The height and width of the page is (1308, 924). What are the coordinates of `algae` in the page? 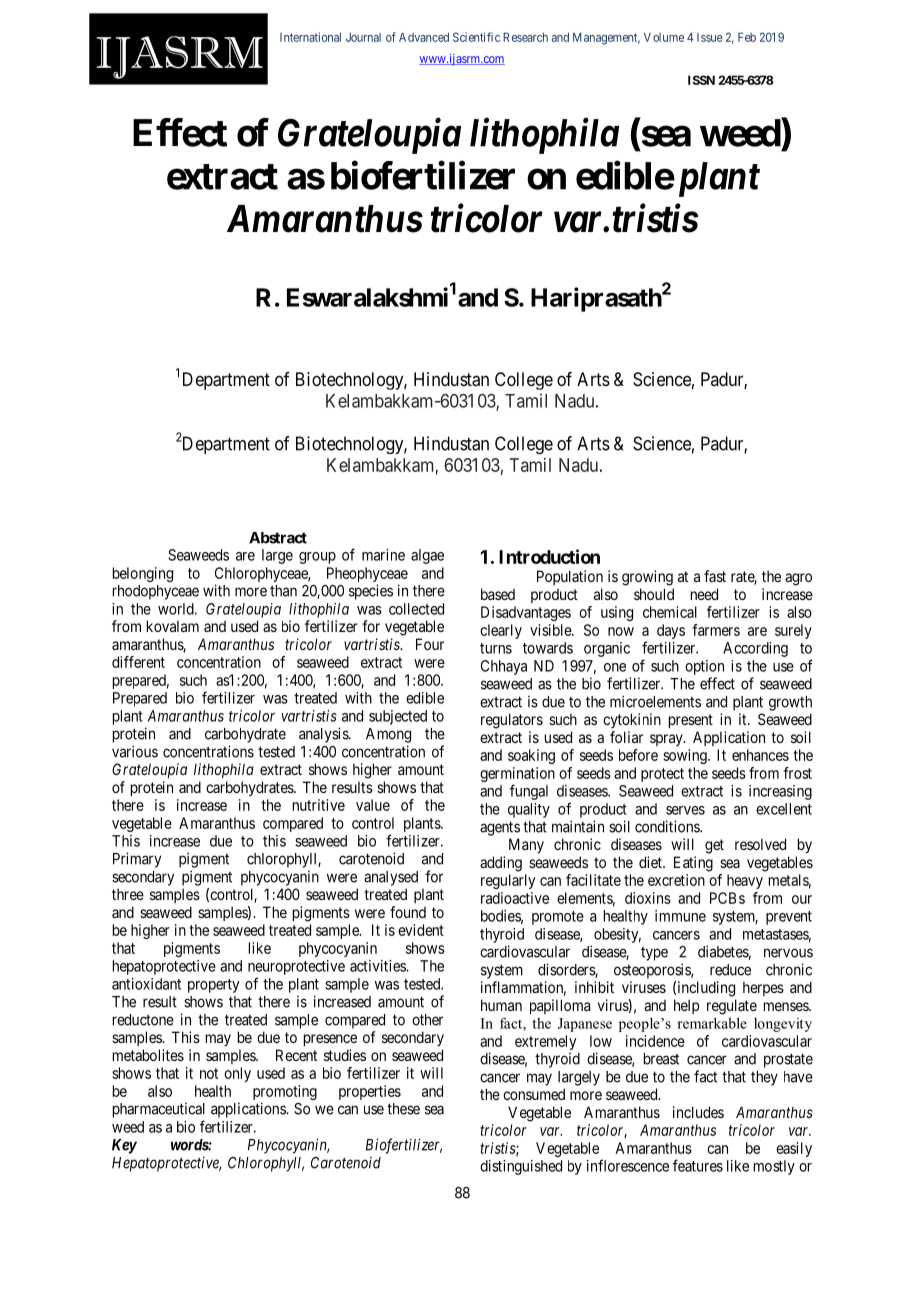 It's located at (427, 556).
